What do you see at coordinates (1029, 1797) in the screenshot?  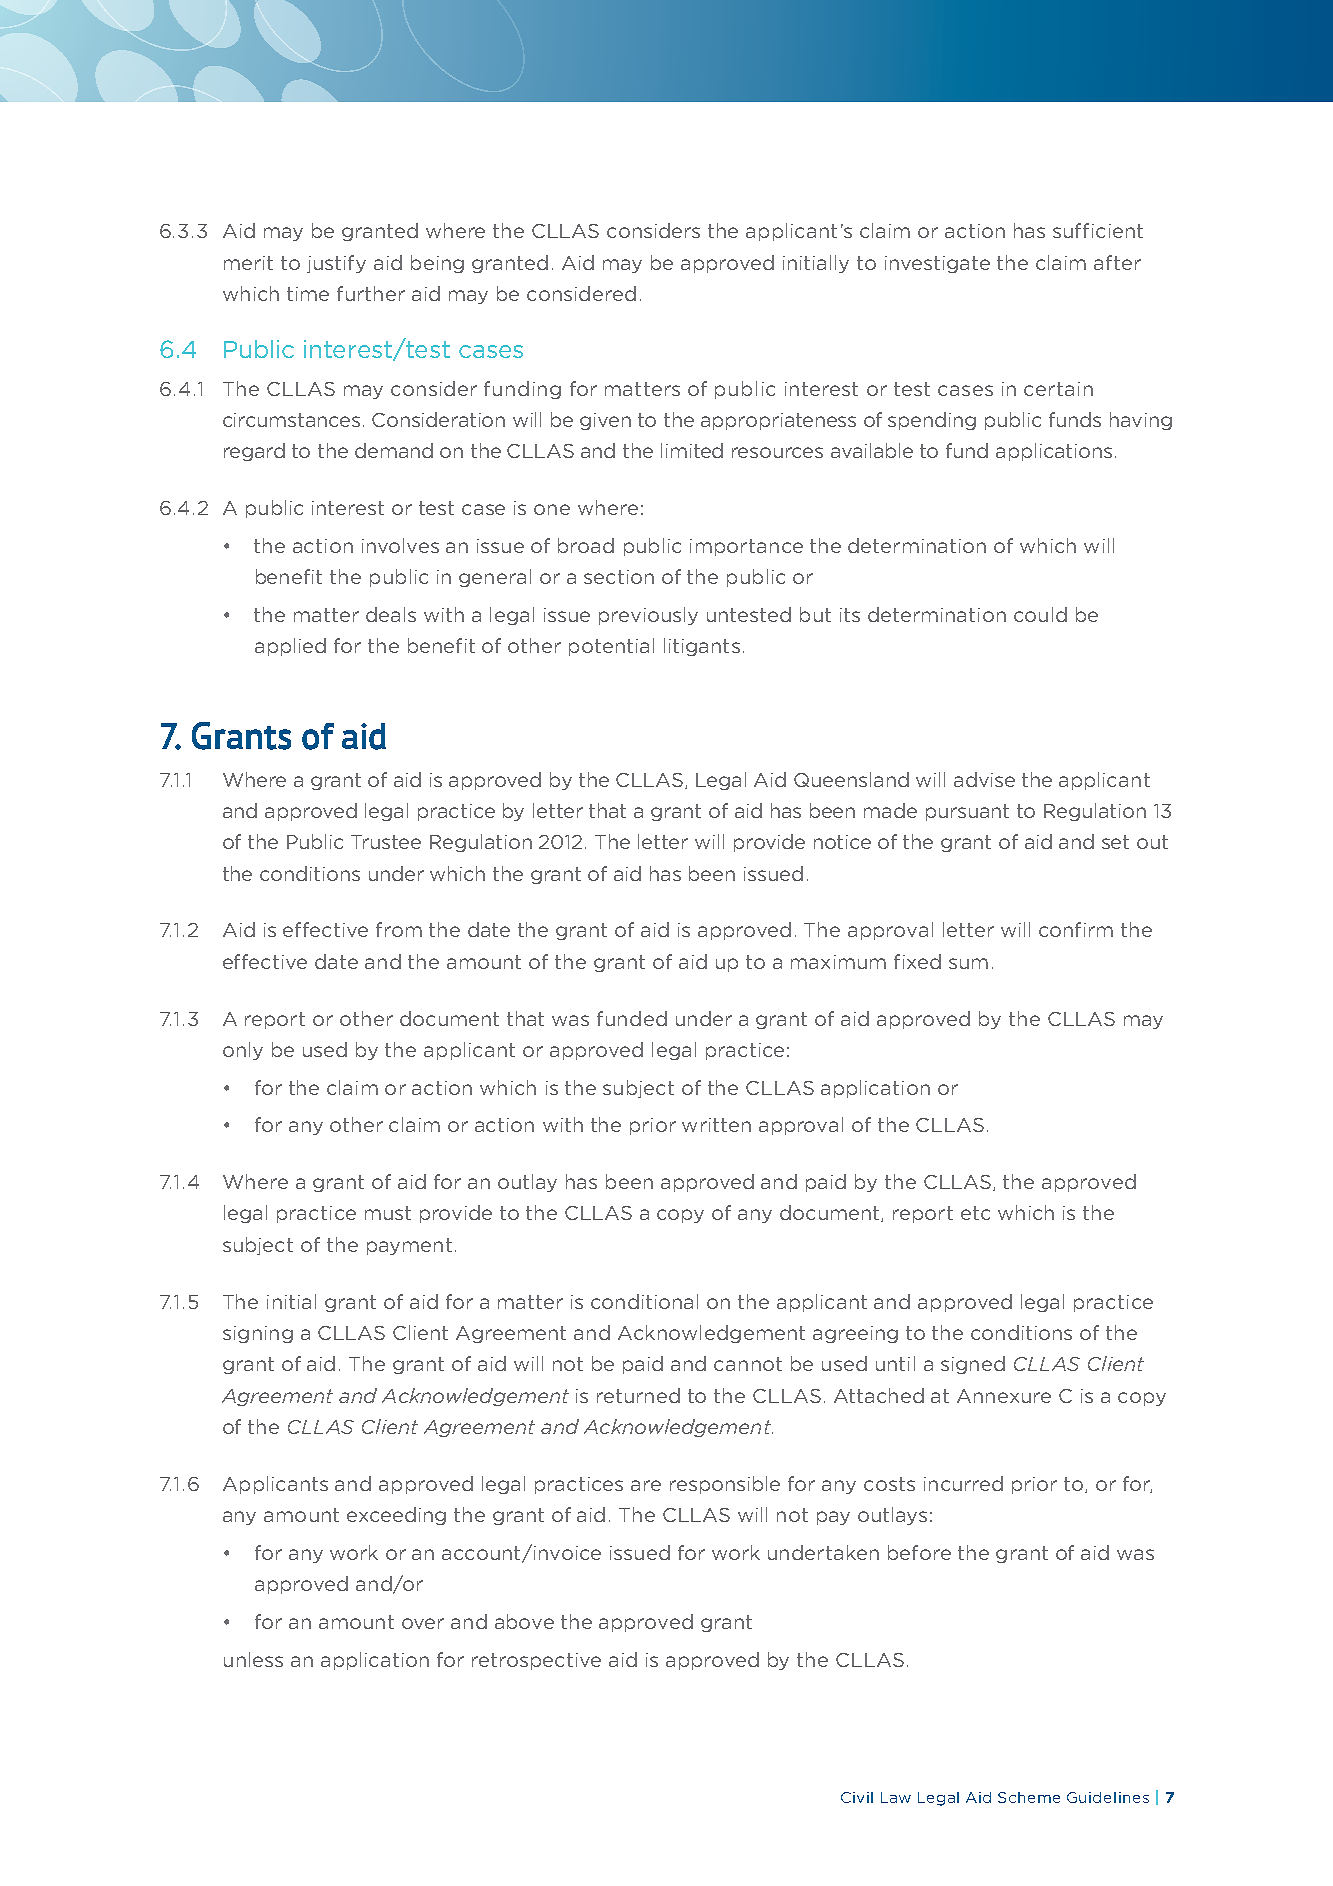 I see `Scheme` at bounding box center [1029, 1797].
